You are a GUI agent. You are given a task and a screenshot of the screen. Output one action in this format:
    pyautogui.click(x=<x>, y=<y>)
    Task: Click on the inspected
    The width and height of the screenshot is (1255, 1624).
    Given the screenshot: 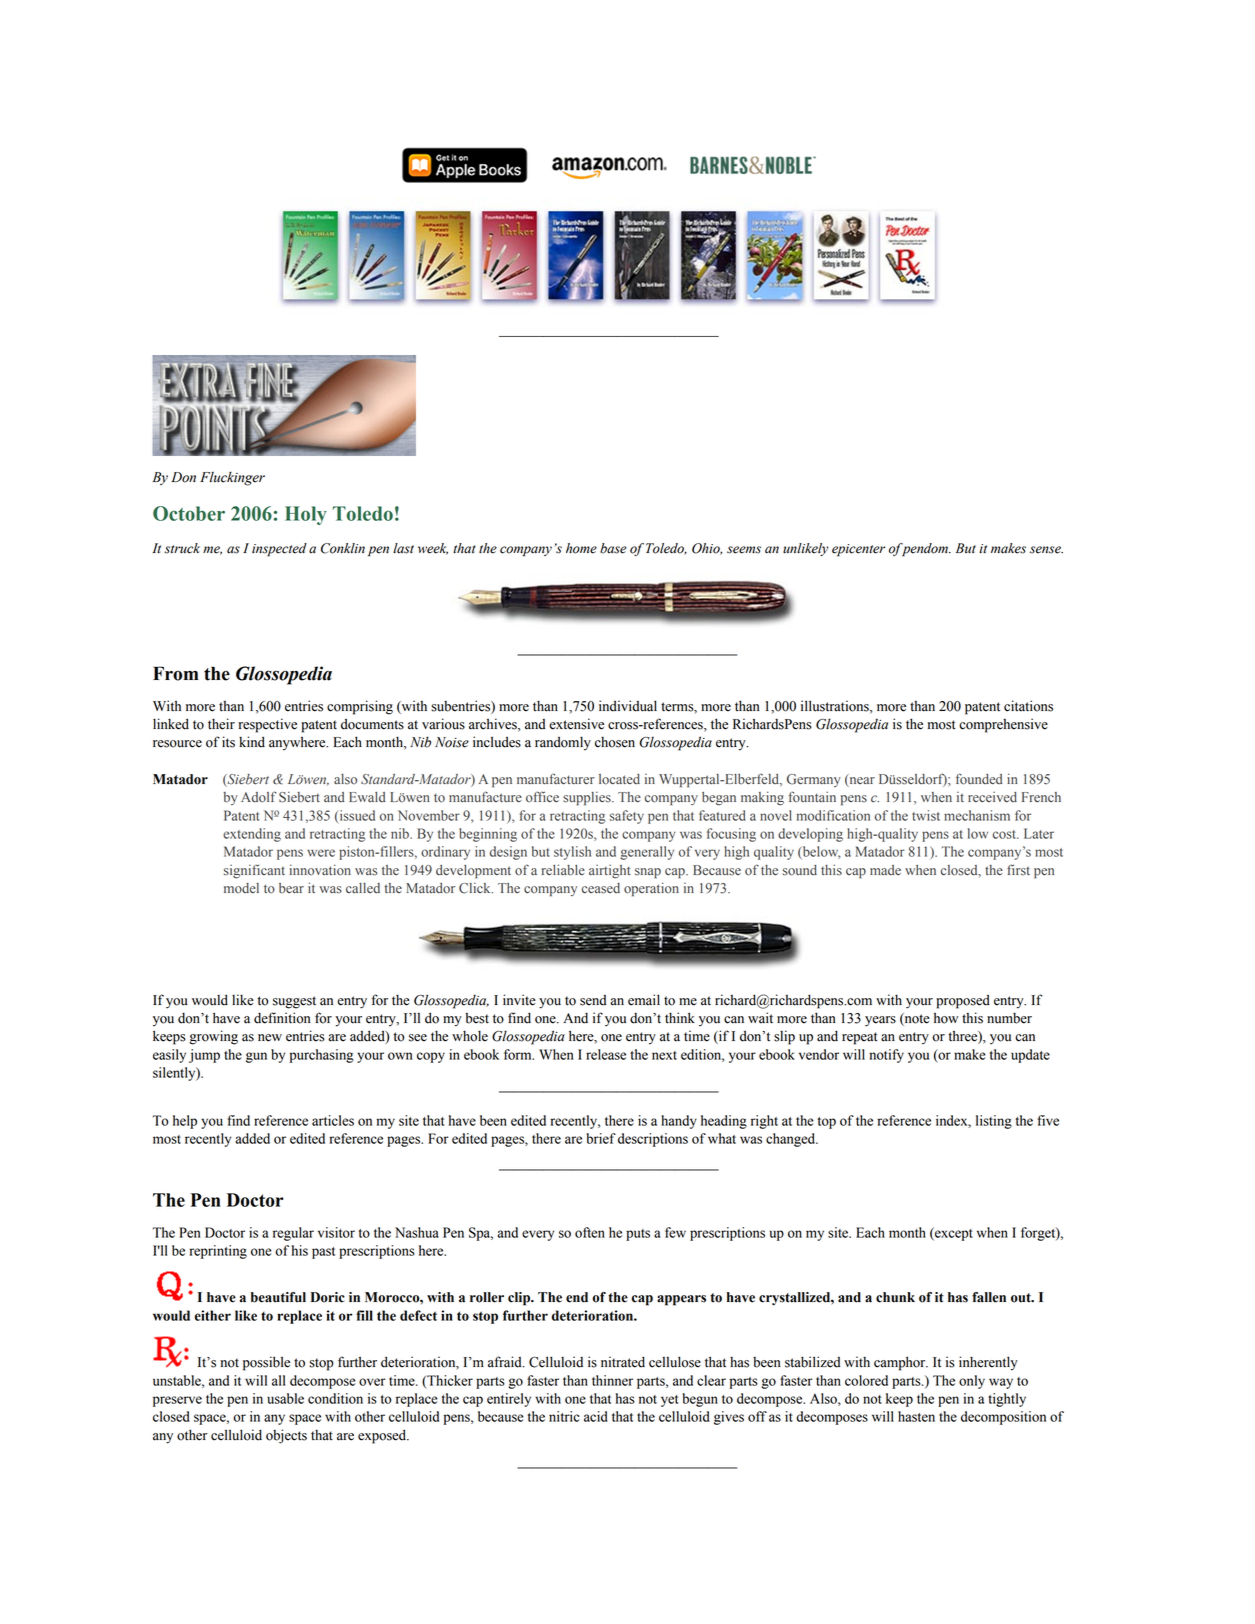 What is the action you would take?
    pyautogui.click(x=279, y=550)
